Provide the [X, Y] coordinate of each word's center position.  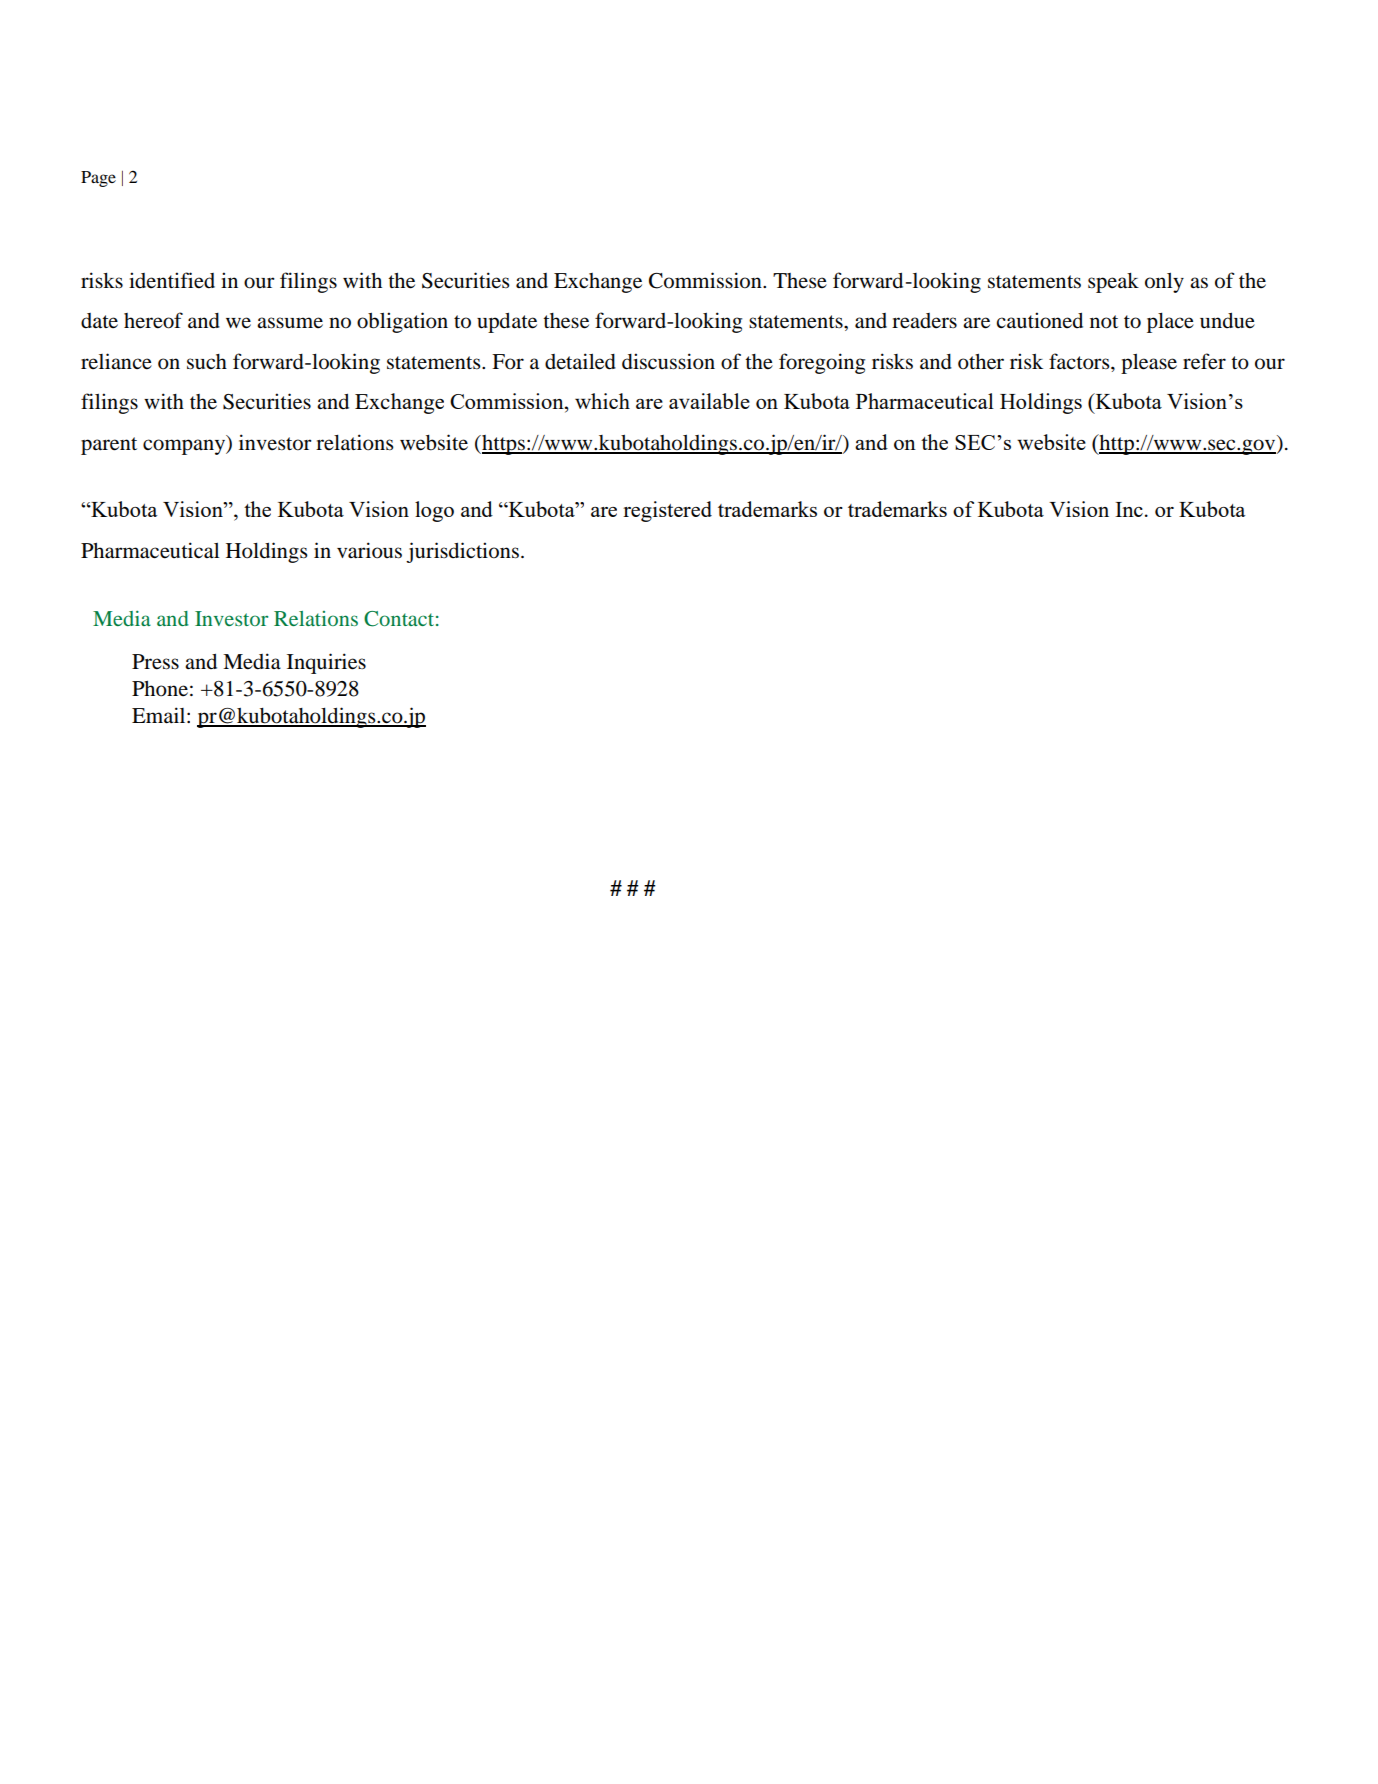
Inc [1129, 509]
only [1164, 283]
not [1104, 322]
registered [667, 511]
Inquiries [326, 663]
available [709, 401]
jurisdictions [462, 552]
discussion [668, 361]
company [185, 447]
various [369, 550]
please [1149, 364]
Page [98, 179]
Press [155, 662]
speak [1113, 283]
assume [290, 323]
